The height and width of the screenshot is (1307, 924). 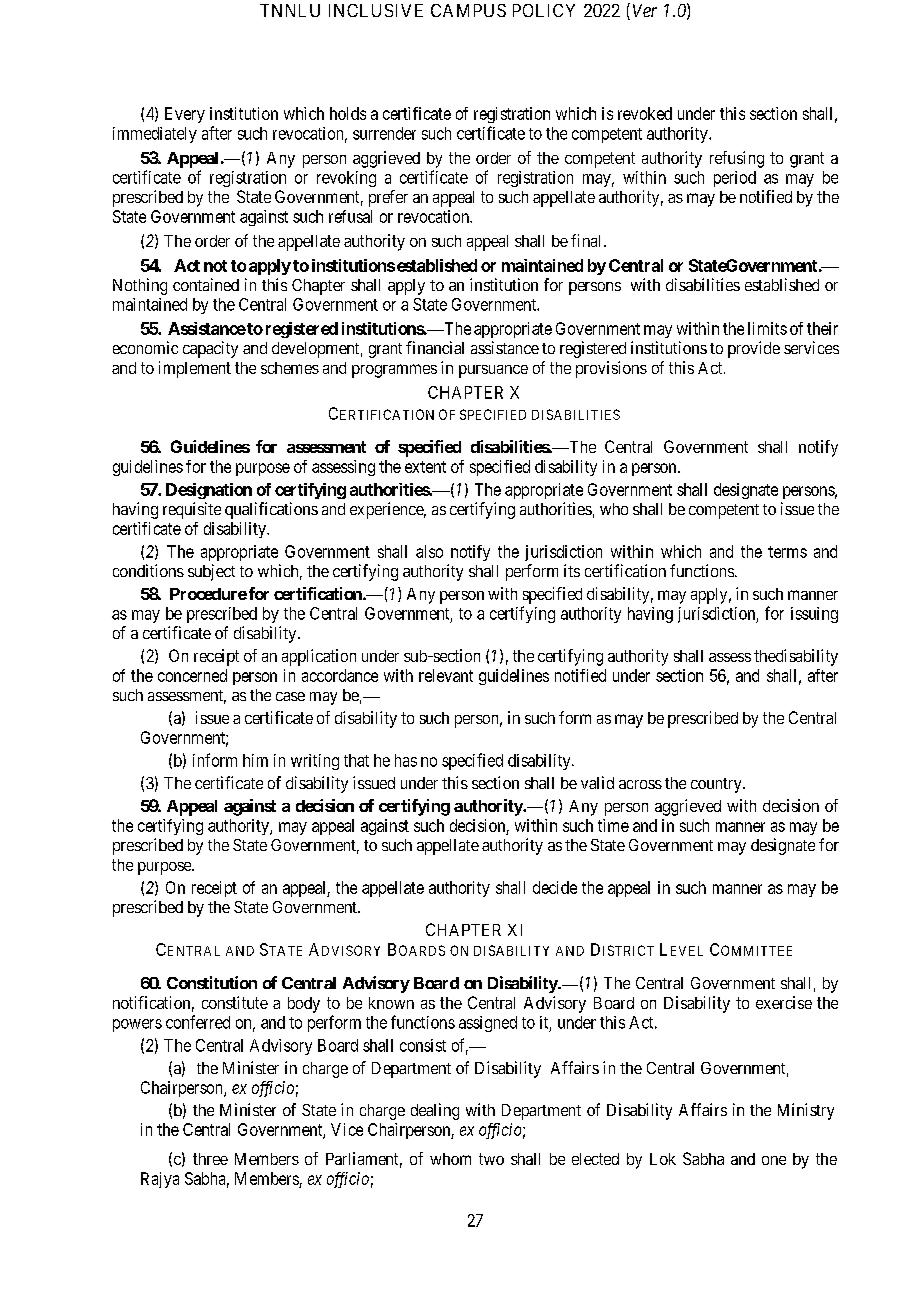 I want to click on capacity, so click(x=210, y=349).
